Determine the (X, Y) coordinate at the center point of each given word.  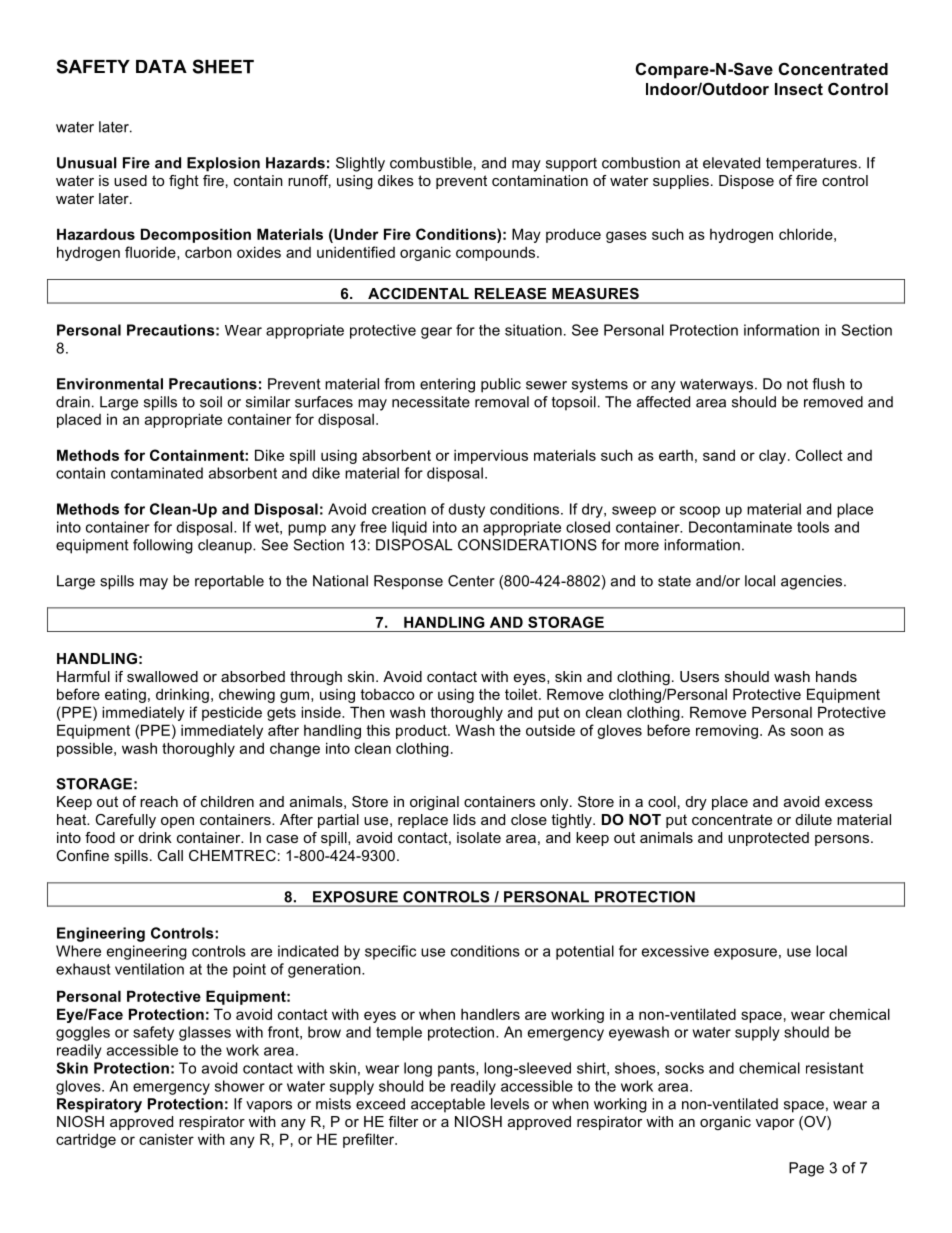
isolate (479, 837)
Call (170, 855)
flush (828, 384)
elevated (731, 163)
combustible (431, 163)
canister (166, 1139)
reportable (229, 582)
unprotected (768, 839)
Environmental (110, 384)
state (674, 581)
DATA (161, 66)
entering (447, 385)
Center (471, 581)
